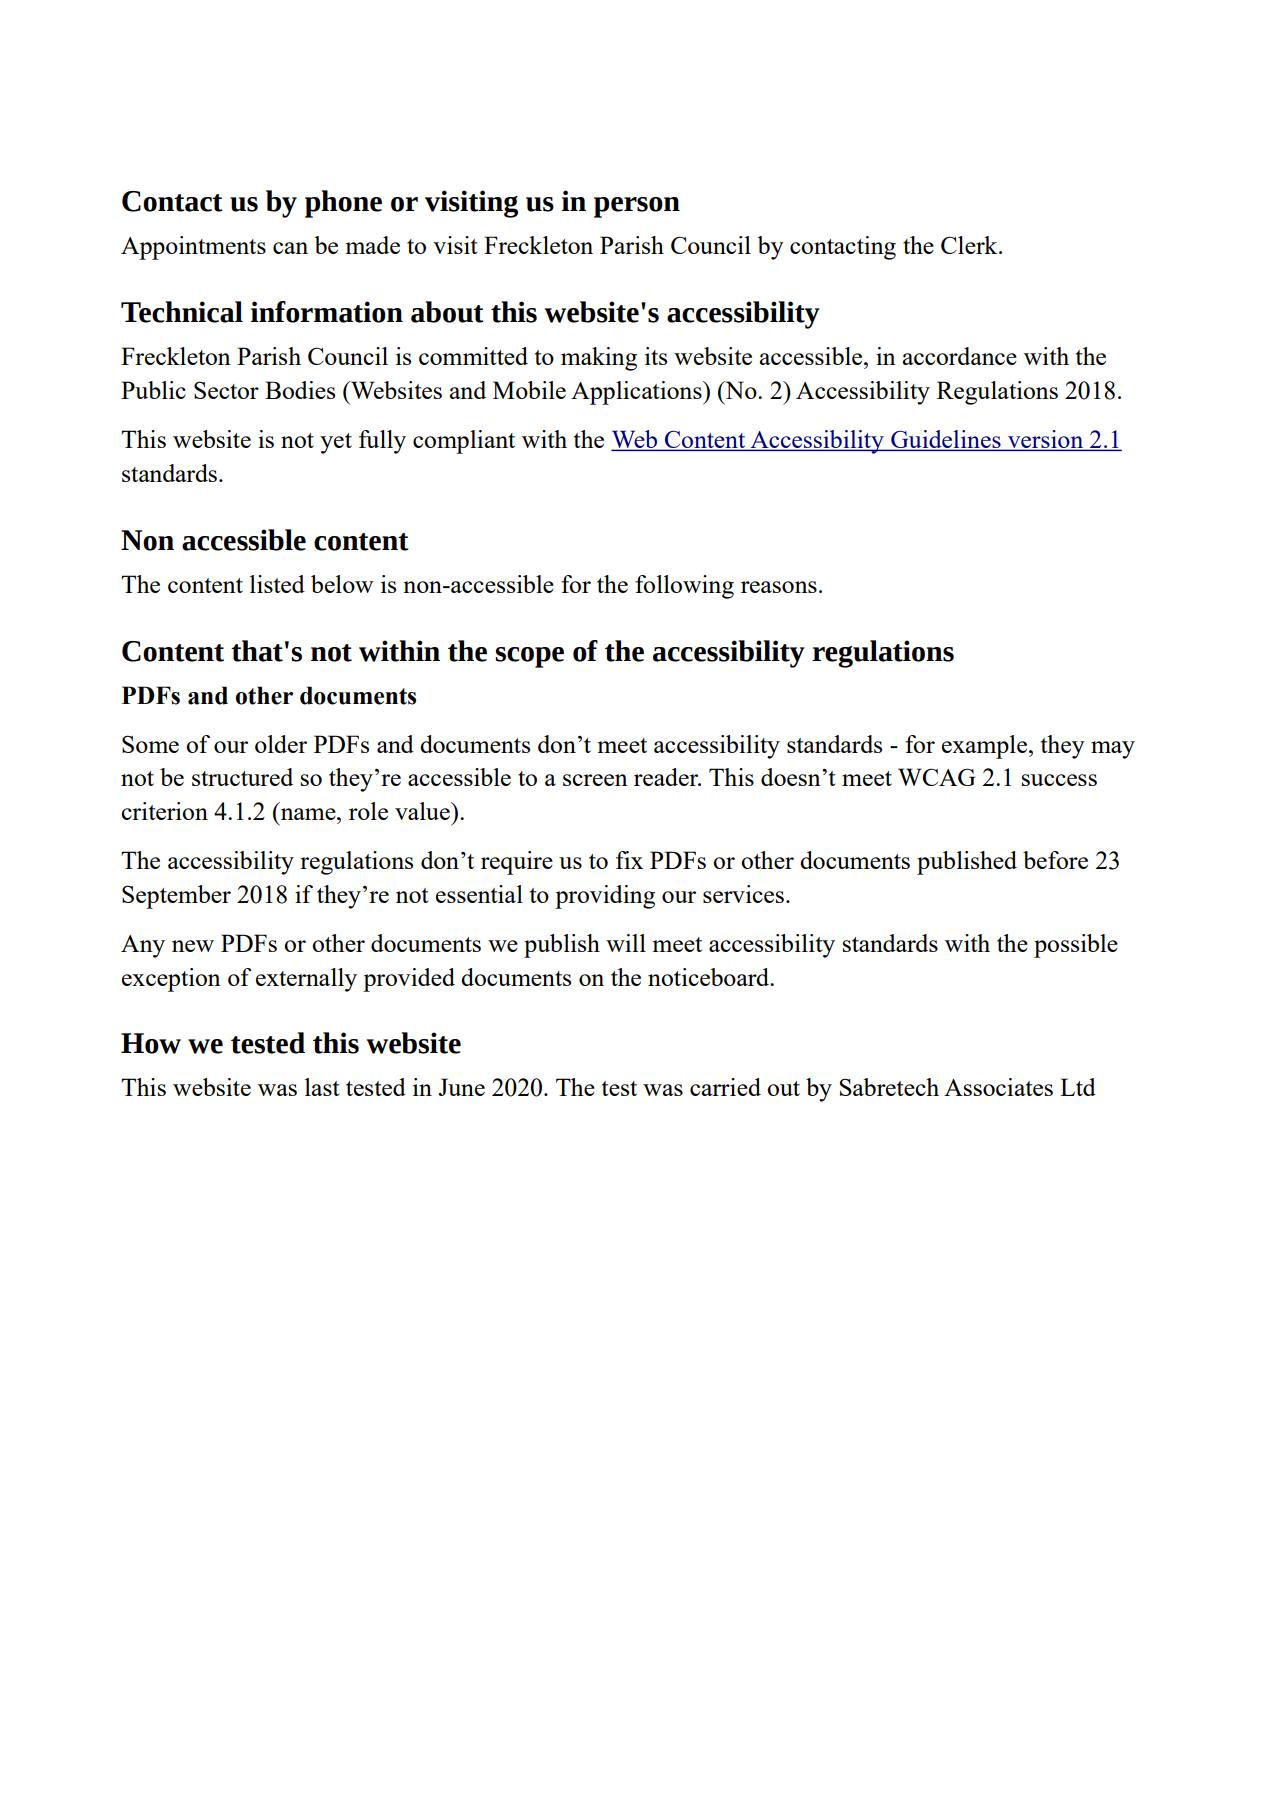  Describe the element at coordinates (986, 747) in the document. I see `example` at that location.
